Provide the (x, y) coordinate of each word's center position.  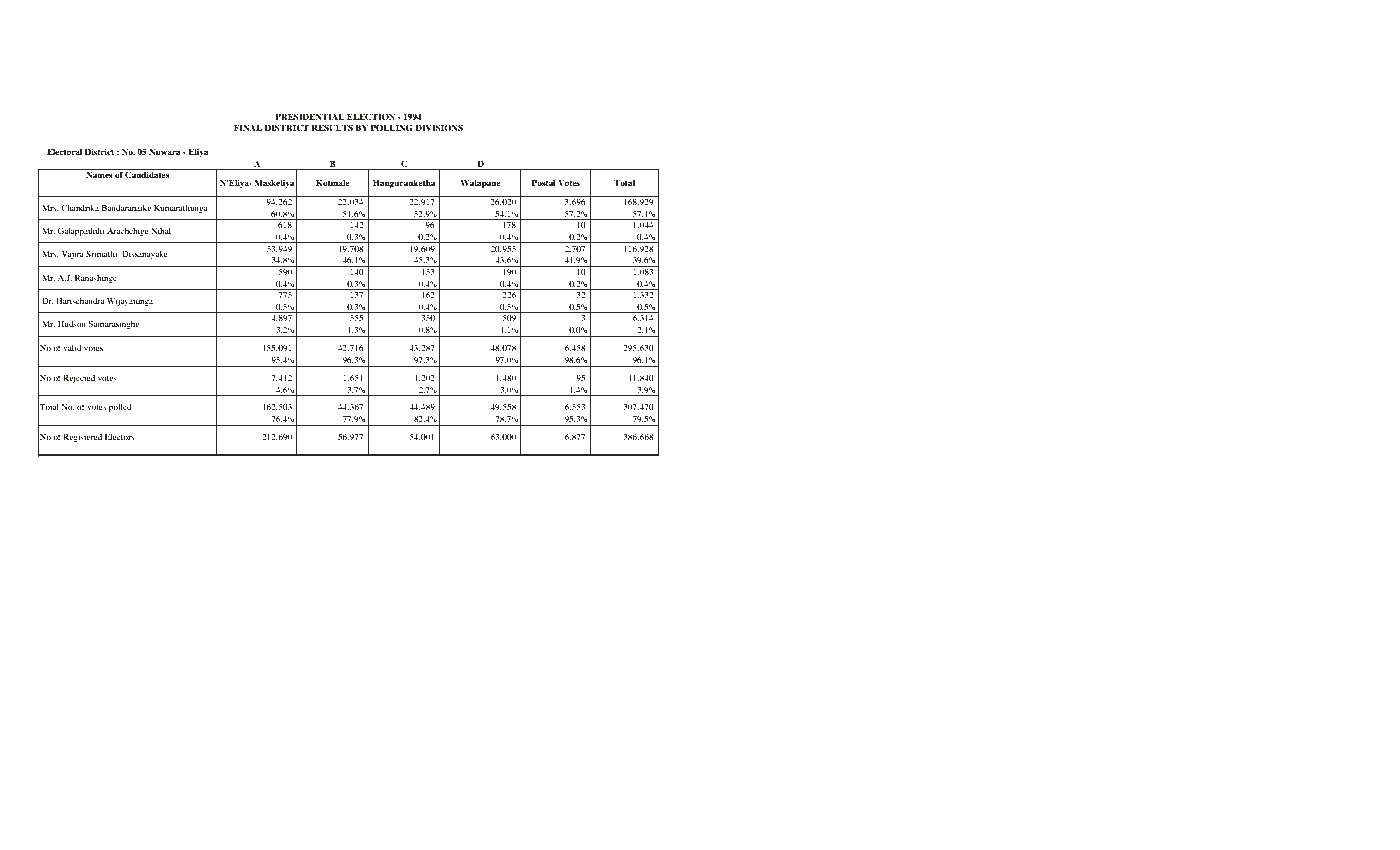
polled (120, 408)
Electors (119, 437)
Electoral (64, 151)
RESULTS (332, 127)
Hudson (72, 324)
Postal (544, 182)
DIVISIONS (439, 127)
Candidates (147, 174)
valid (72, 348)
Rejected (79, 379)
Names (99, 174)
